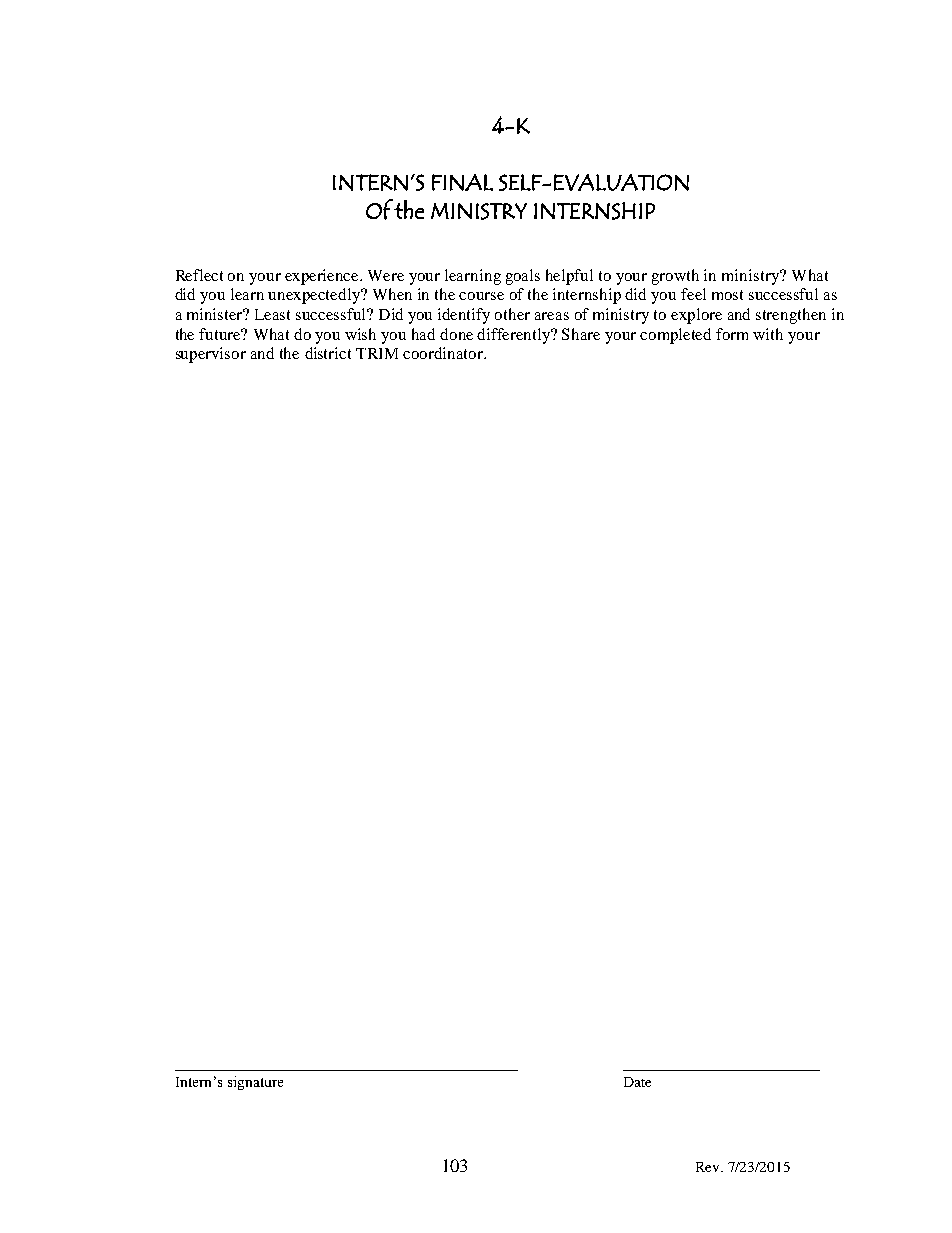 This screenshot has width=952, height=1233. What do you see at coordinates (637, 1082) in the screenshot?
I see `Date` at bounding box center [637, 1082].
